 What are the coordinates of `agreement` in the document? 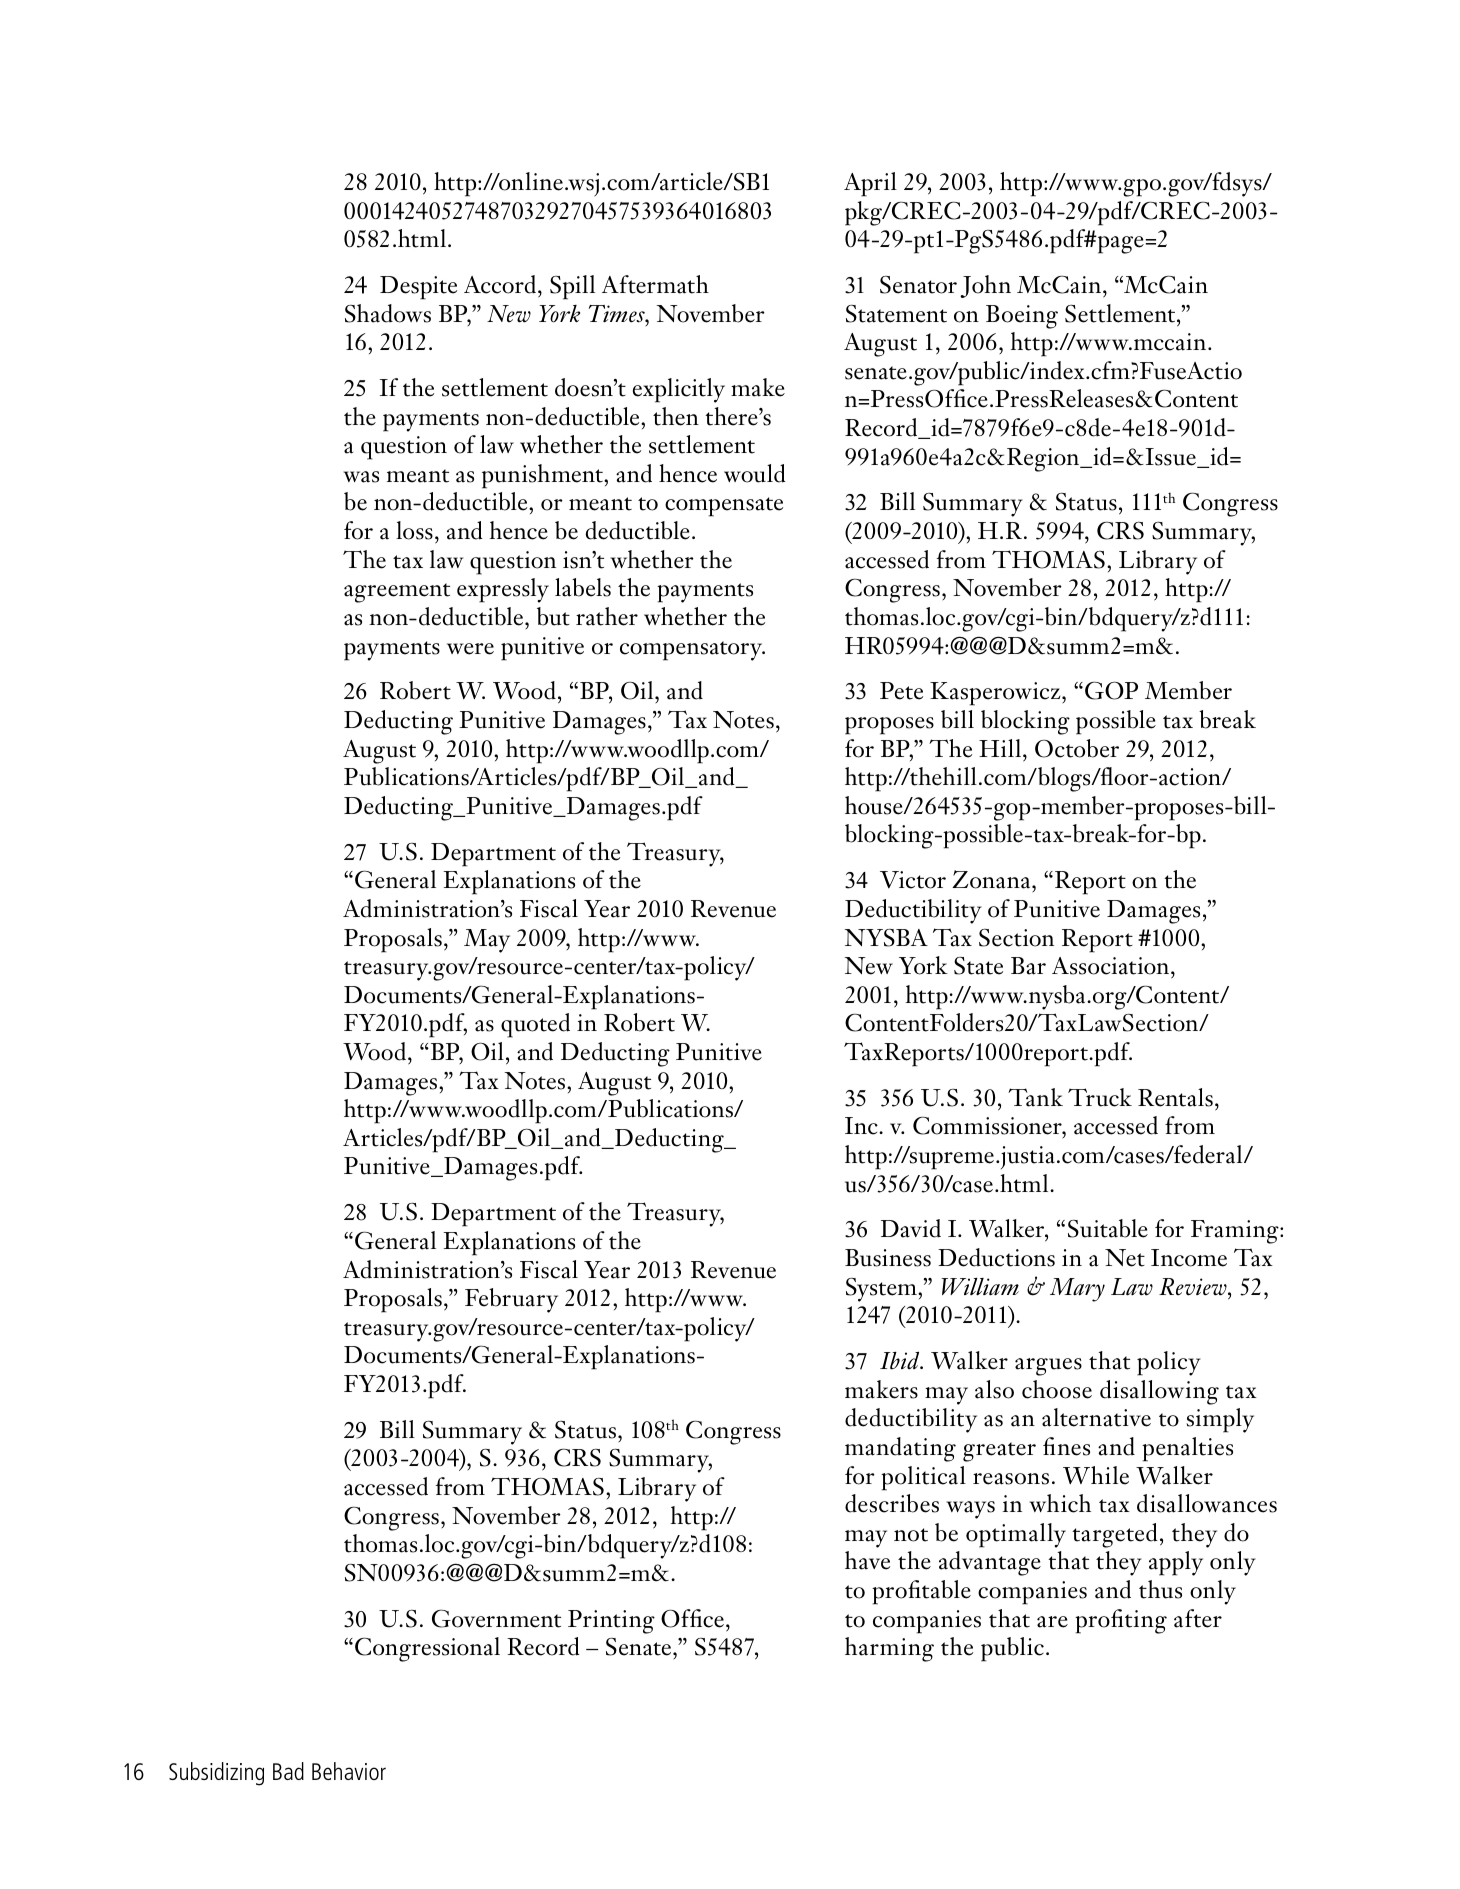 It's located at (397, 593).
